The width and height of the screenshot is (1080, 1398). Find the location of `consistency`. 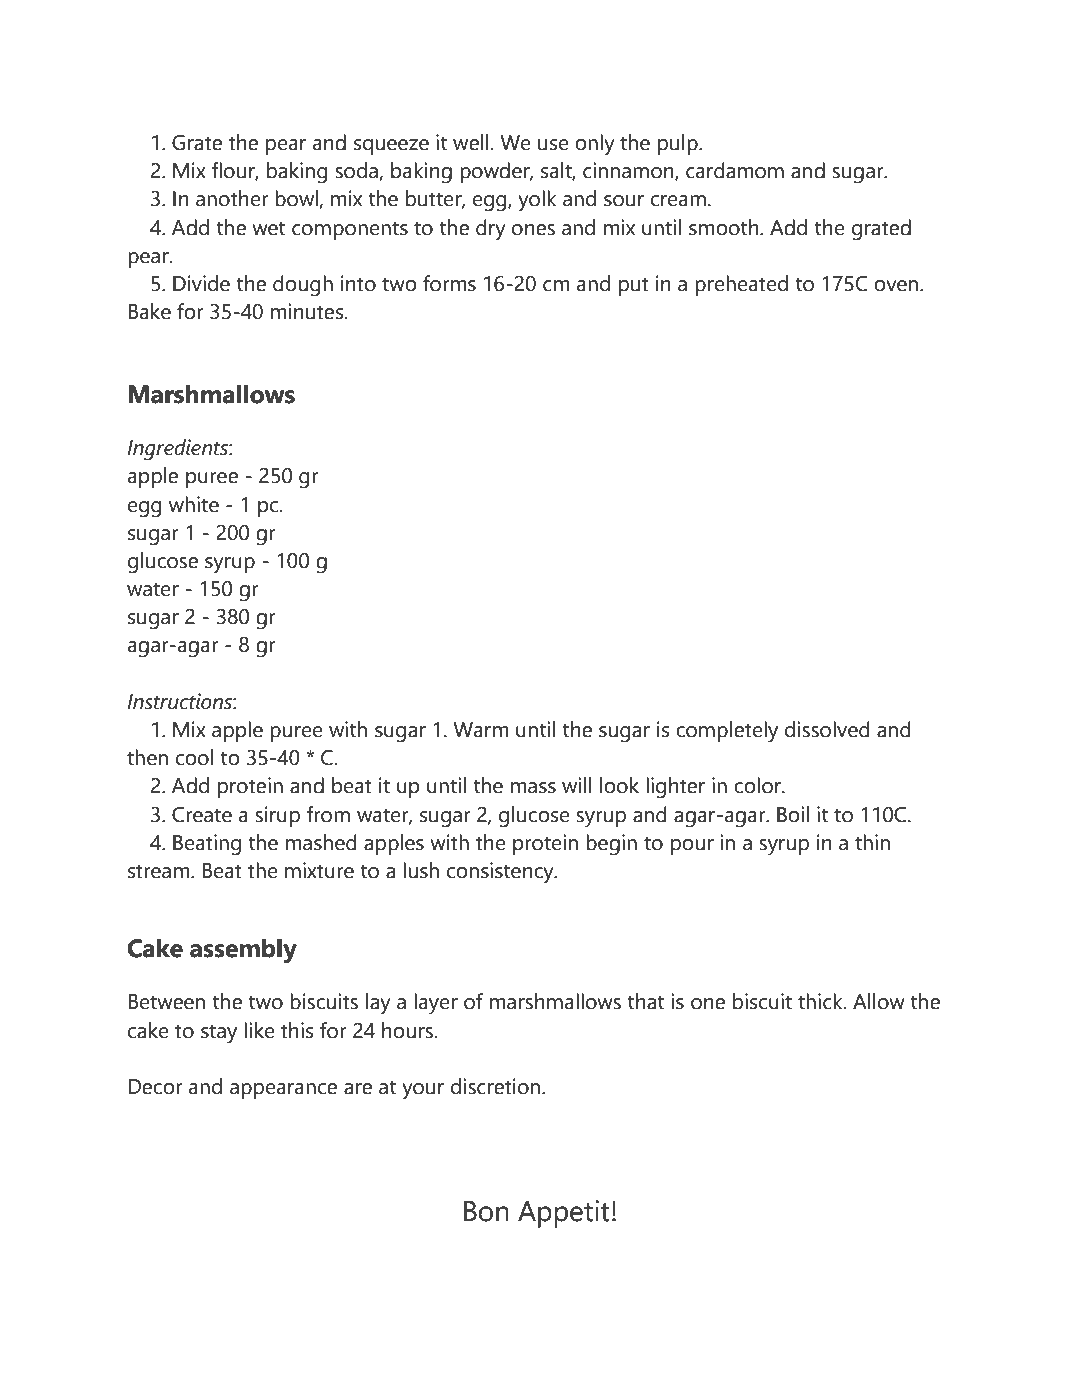

consistency is located at coordinates (501, 873).
